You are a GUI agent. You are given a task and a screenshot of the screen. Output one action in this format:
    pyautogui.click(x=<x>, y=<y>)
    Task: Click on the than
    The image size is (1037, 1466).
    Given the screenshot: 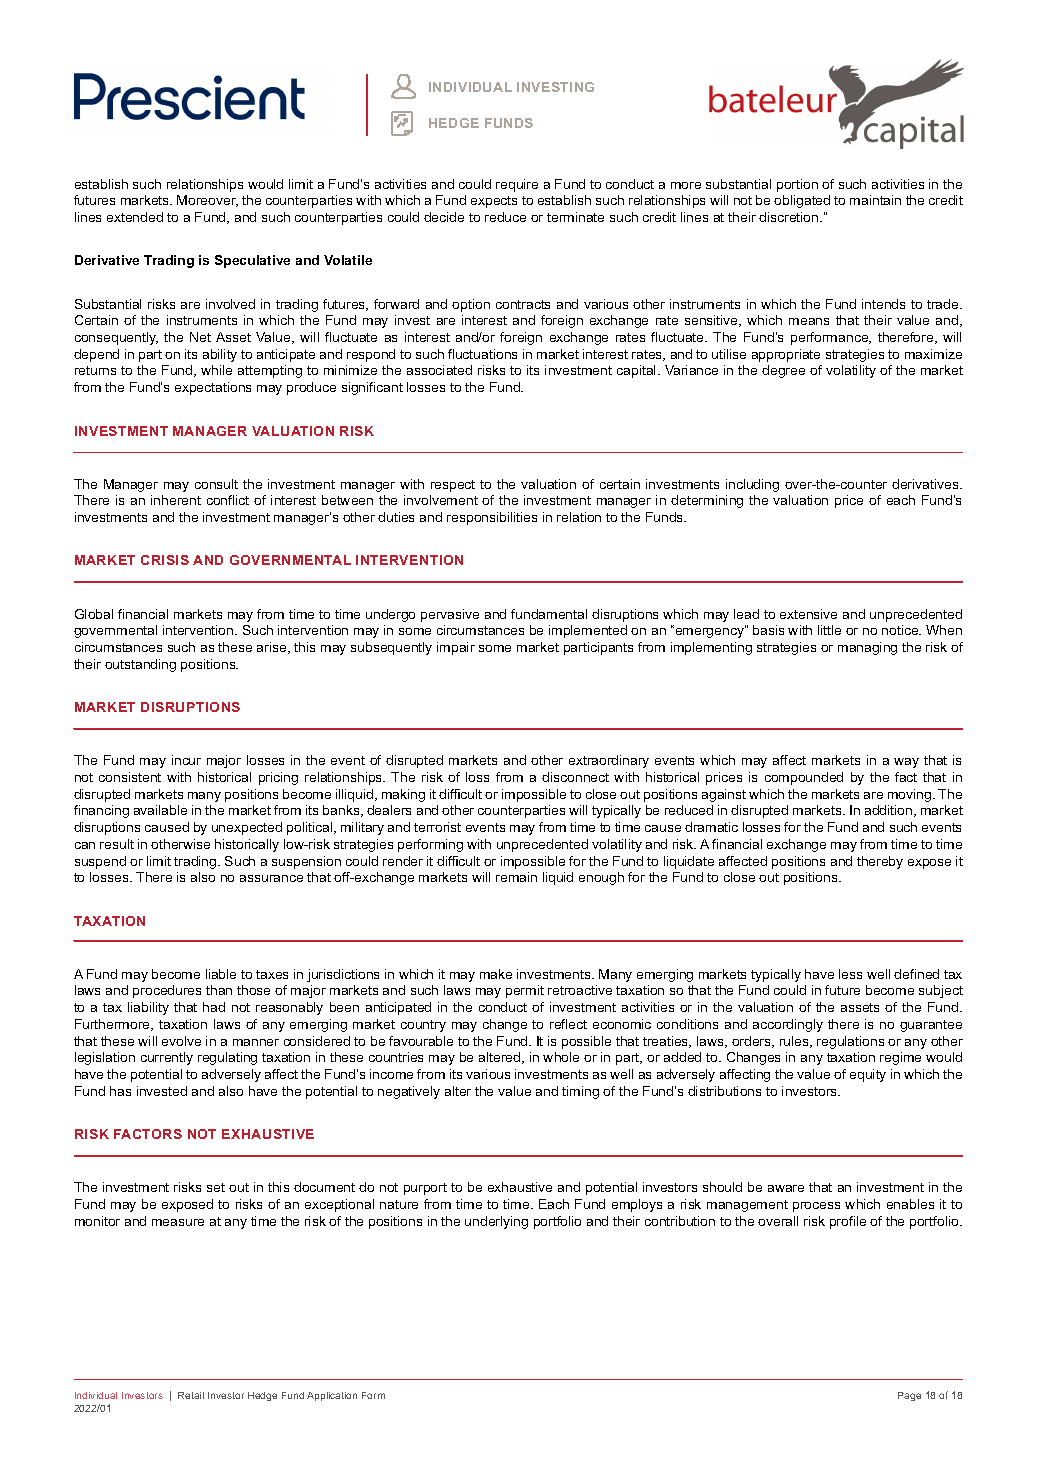 What is the action you would take?
    pyautogui.click(x=219, y=990)
